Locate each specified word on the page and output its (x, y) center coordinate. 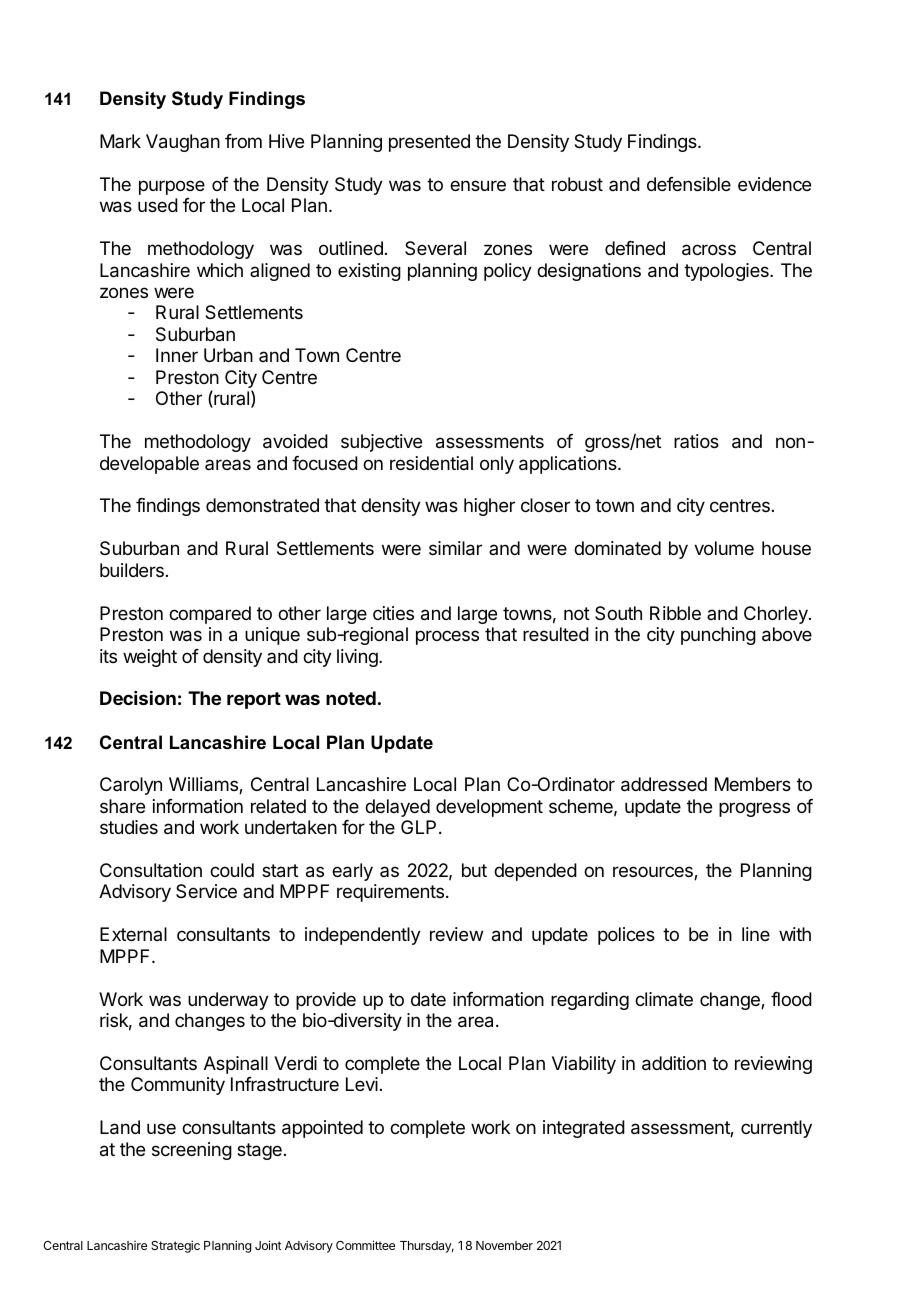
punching (718, 636)
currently (776, 1129)
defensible (689, 184)
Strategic (175, 1246)
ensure (478, 185)
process (447, 637)
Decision (138, 698)
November (504, 1245)
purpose (172, 187)
